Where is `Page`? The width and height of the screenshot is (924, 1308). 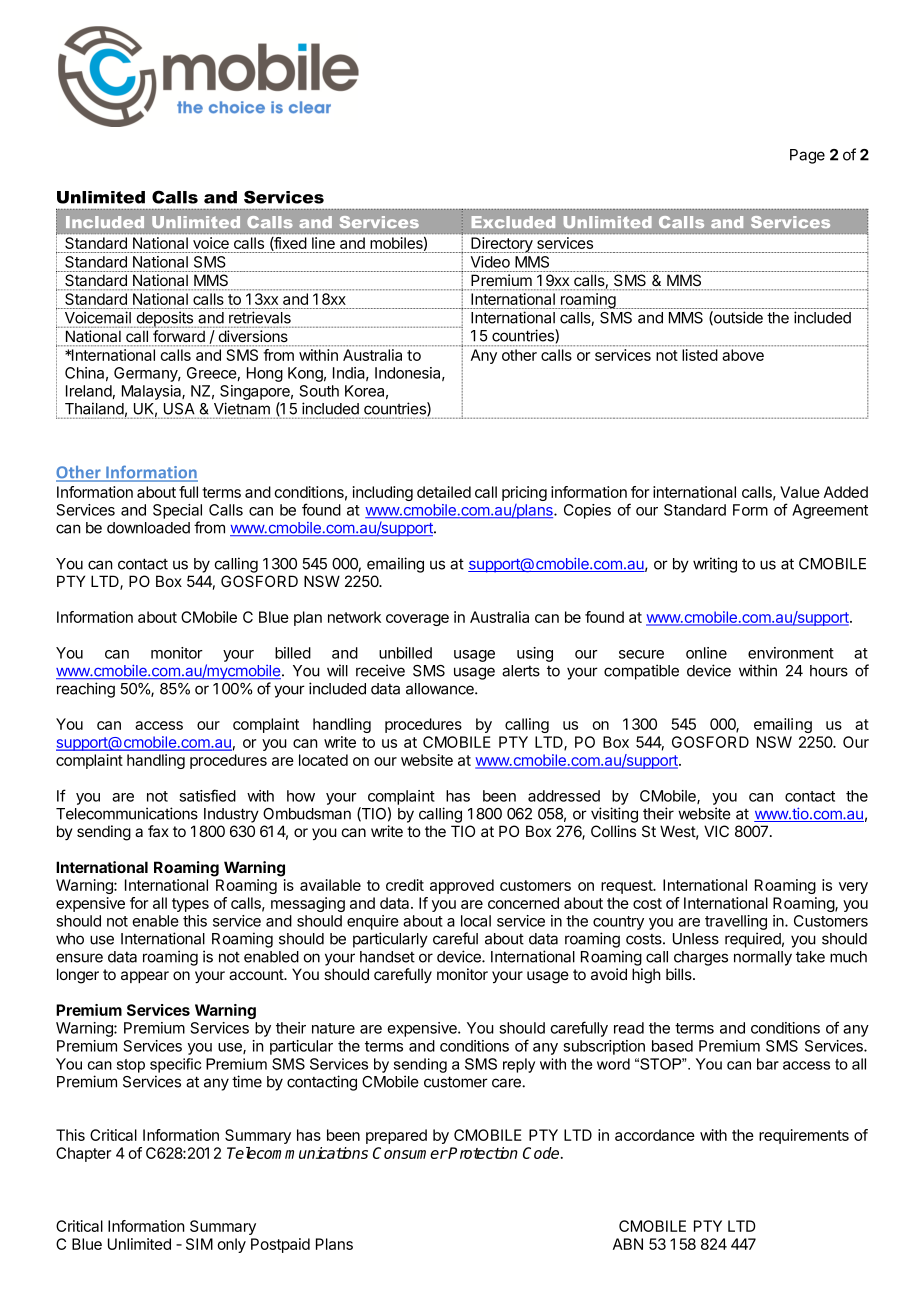
Page is located at coordinates (807, 156).
